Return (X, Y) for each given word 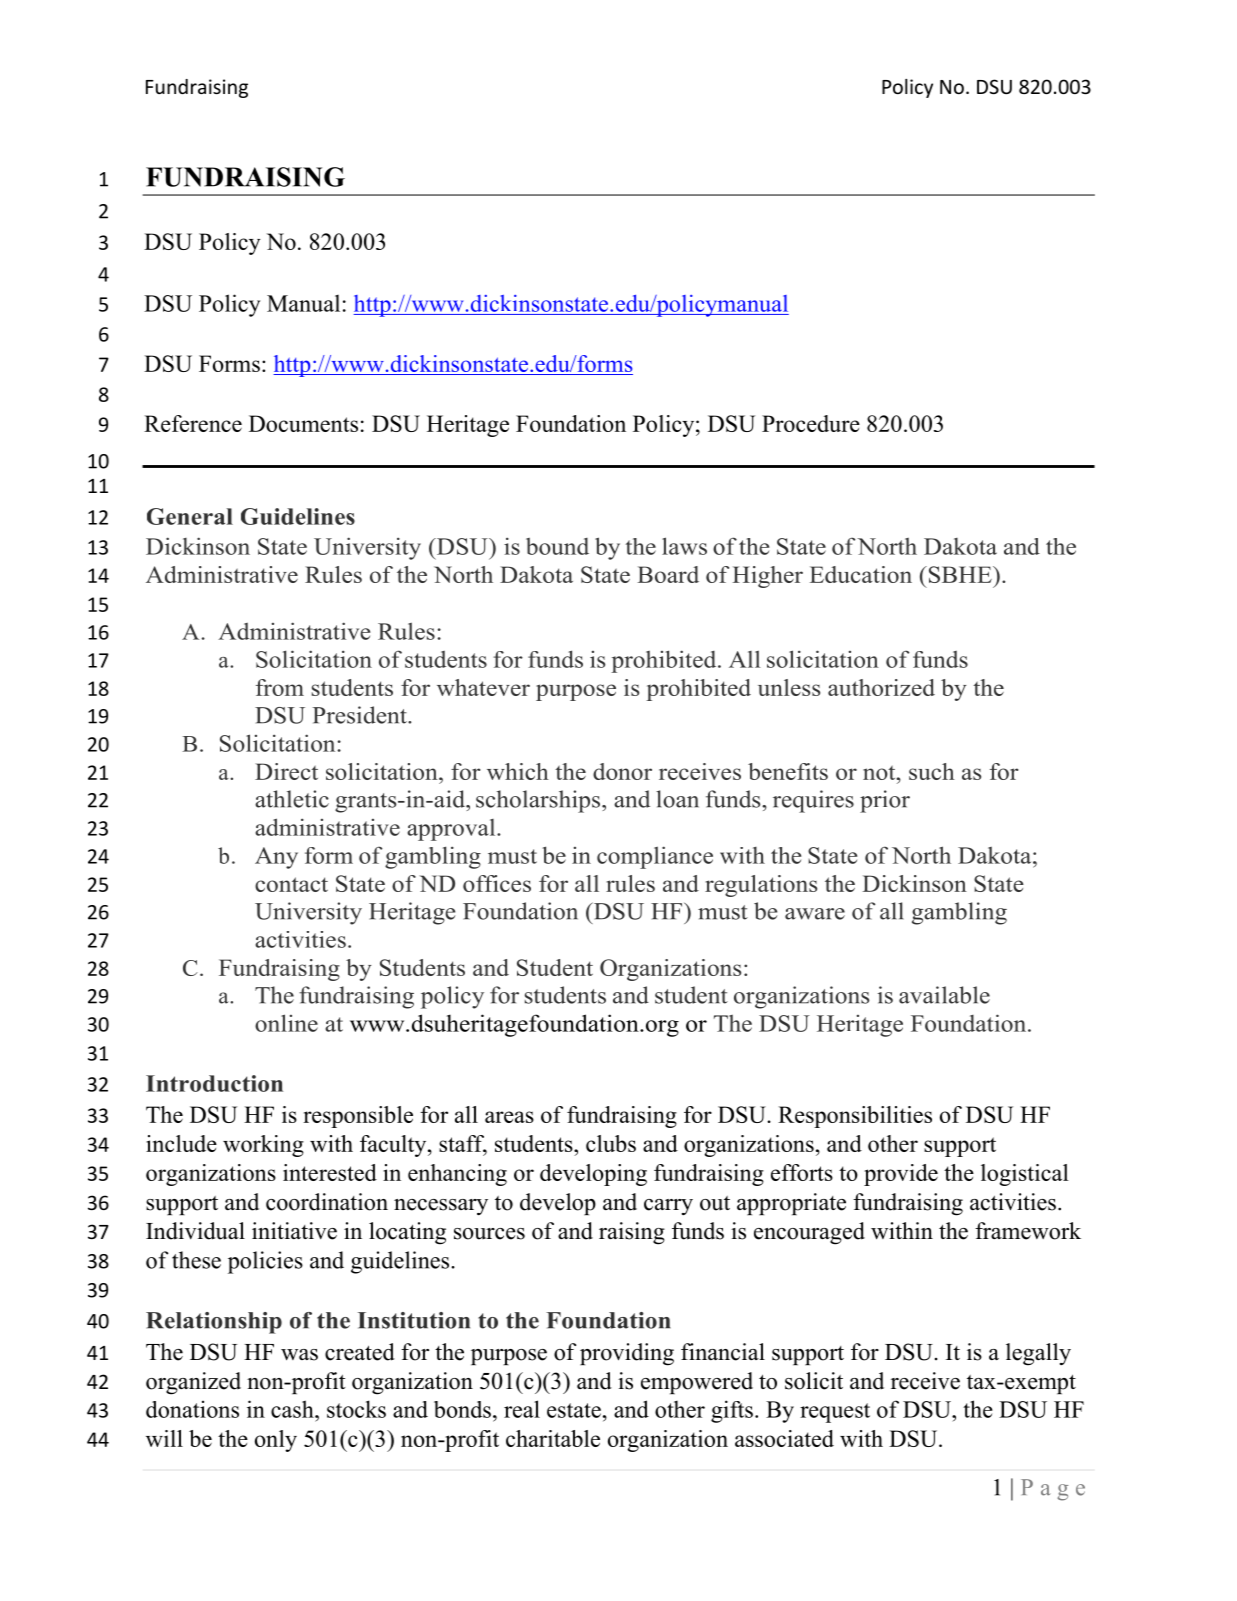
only (276, 1441)
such (932, 771)
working (263, 1146)
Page (1053, 1490)
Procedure (811, 423)
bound (557, 546)
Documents (303, 423)
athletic (292, 799)
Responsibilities (855, 1117)
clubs (611, 1143)
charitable (553, 1438)
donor (622, 771)
